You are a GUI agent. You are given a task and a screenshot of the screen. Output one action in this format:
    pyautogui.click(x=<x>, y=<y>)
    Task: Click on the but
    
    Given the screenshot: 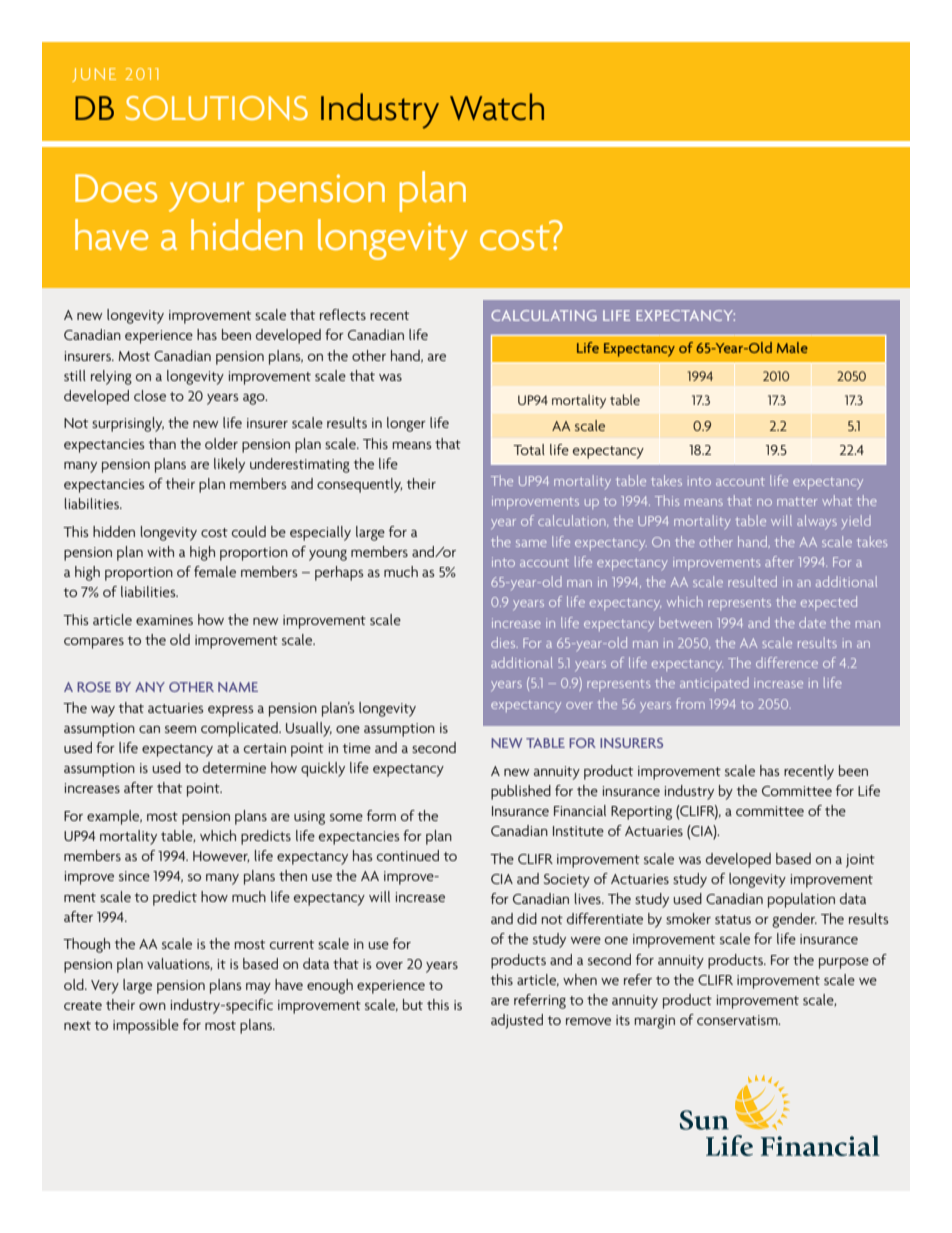 What is the action you would take?
    pyautogui.click(x=413, y=1004)
